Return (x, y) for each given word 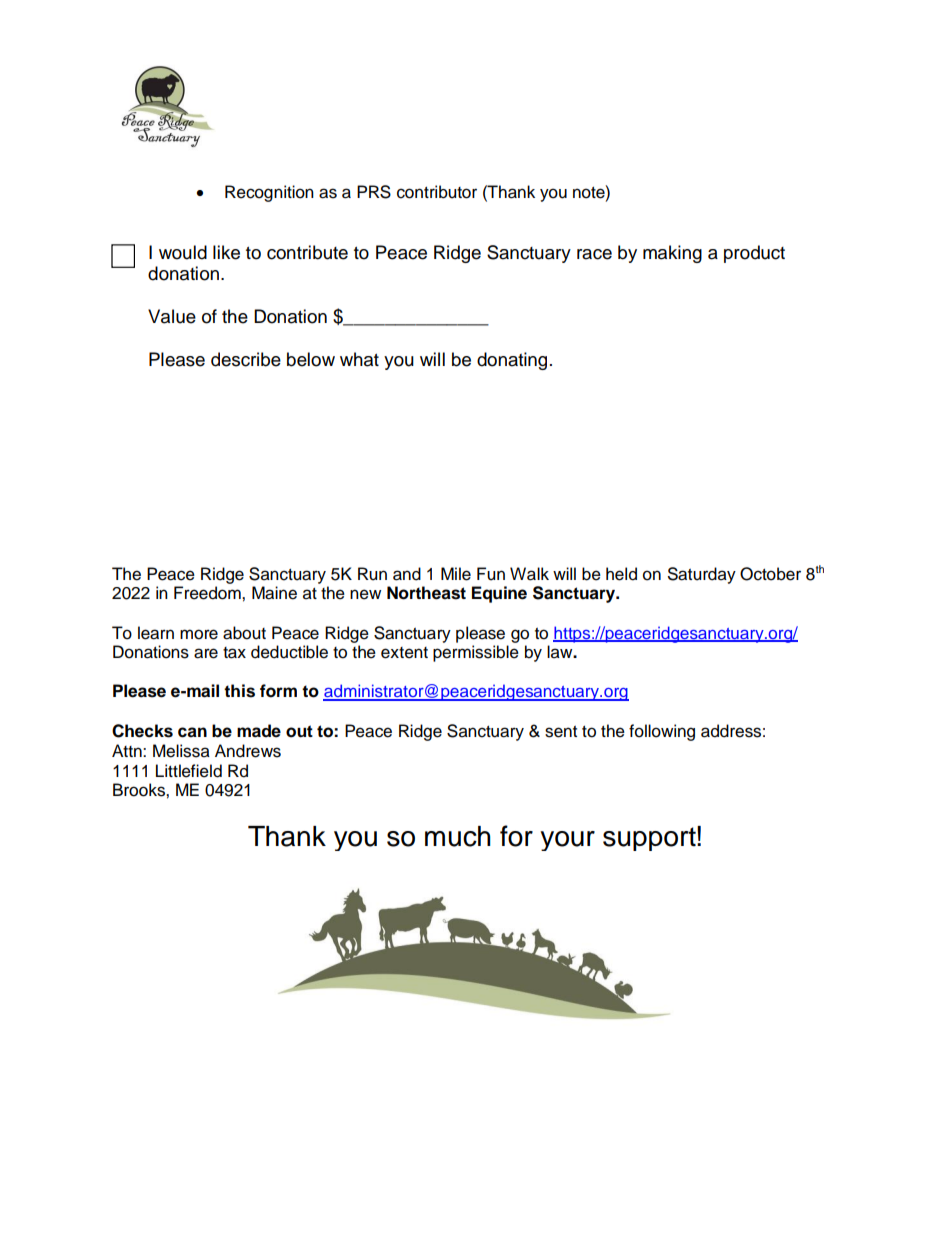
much (458, 836)
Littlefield (189, 771)
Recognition (269, 193)
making (672, 254)
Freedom (208, 593)
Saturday (702, 575)
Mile (456, 574)
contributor (437, 192)
